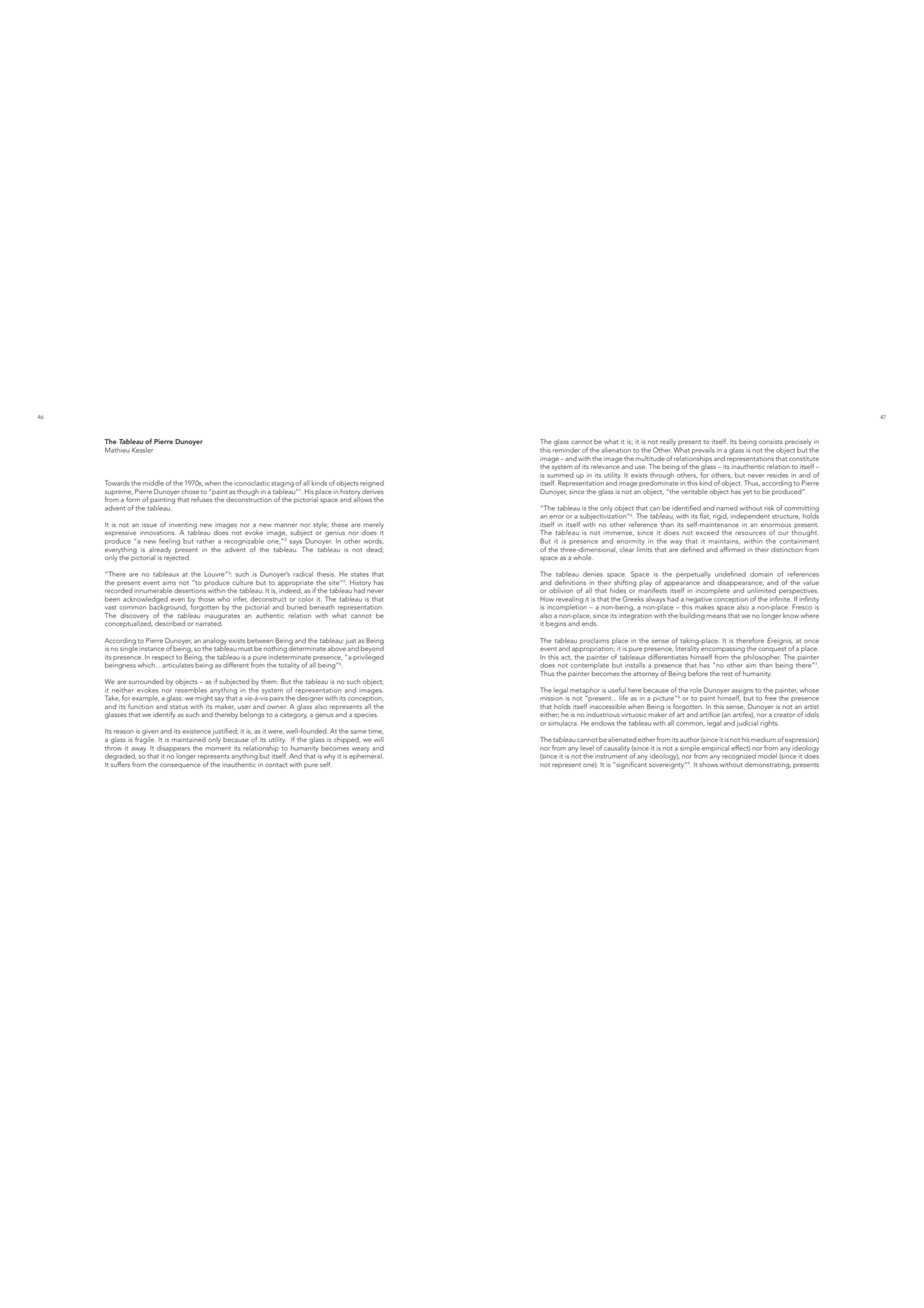  What do you see at coordinates (142, 450) in the document?
I see `Kessler` at bounding box center [142, 450].
